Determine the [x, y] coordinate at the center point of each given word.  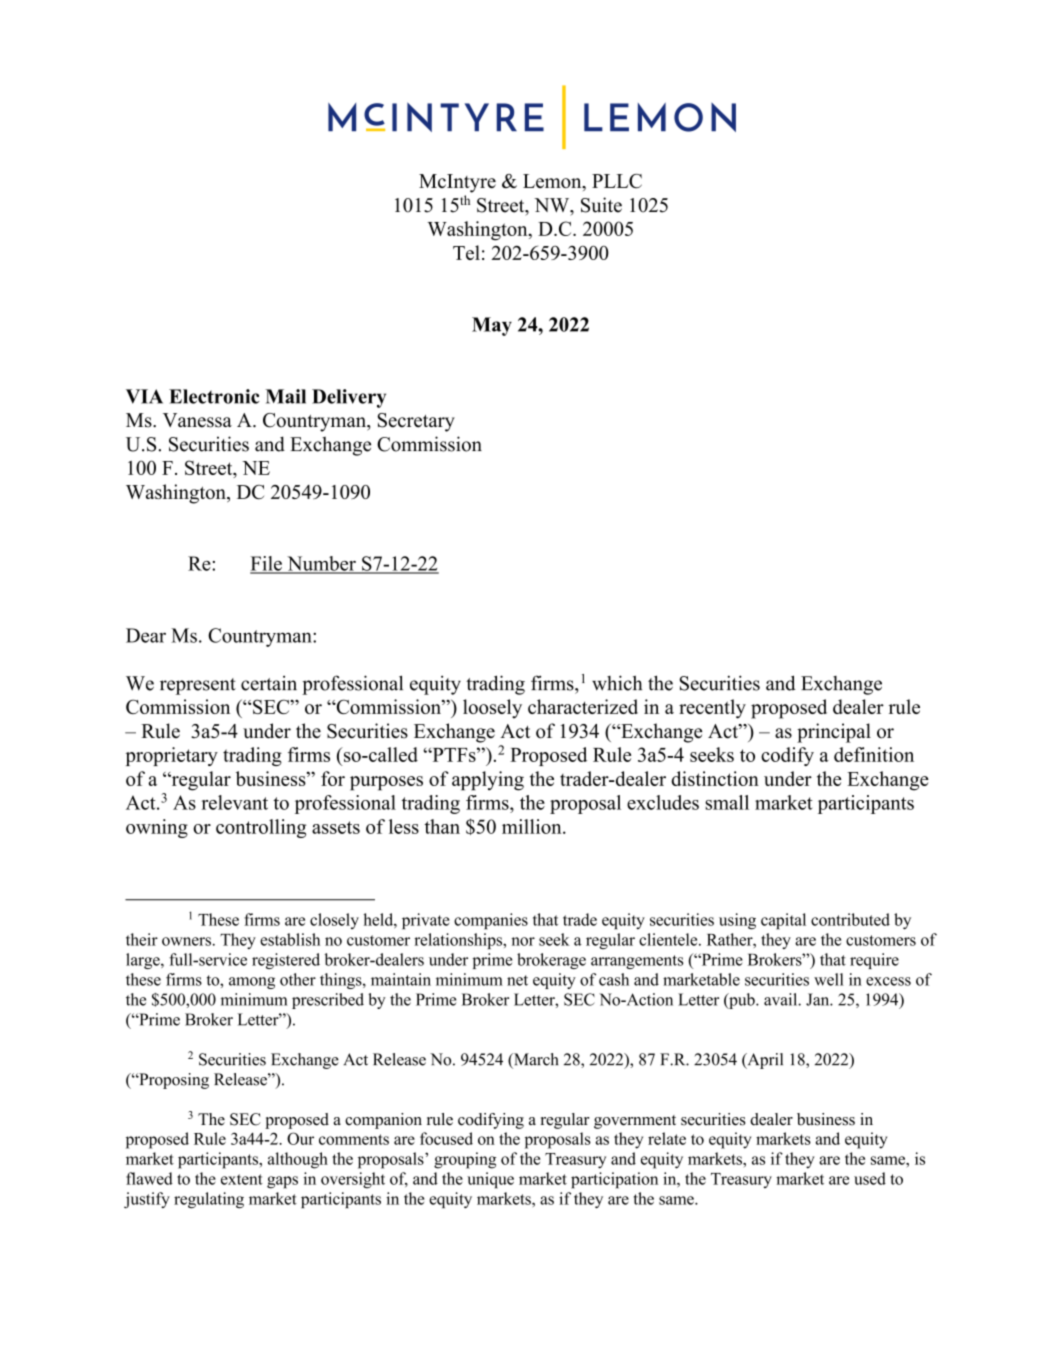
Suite [601, 205]
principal [834, 733]
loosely [492, 709]
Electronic [214, 396]
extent [242, 1179]
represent [198, 686]
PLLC [617, 181]
